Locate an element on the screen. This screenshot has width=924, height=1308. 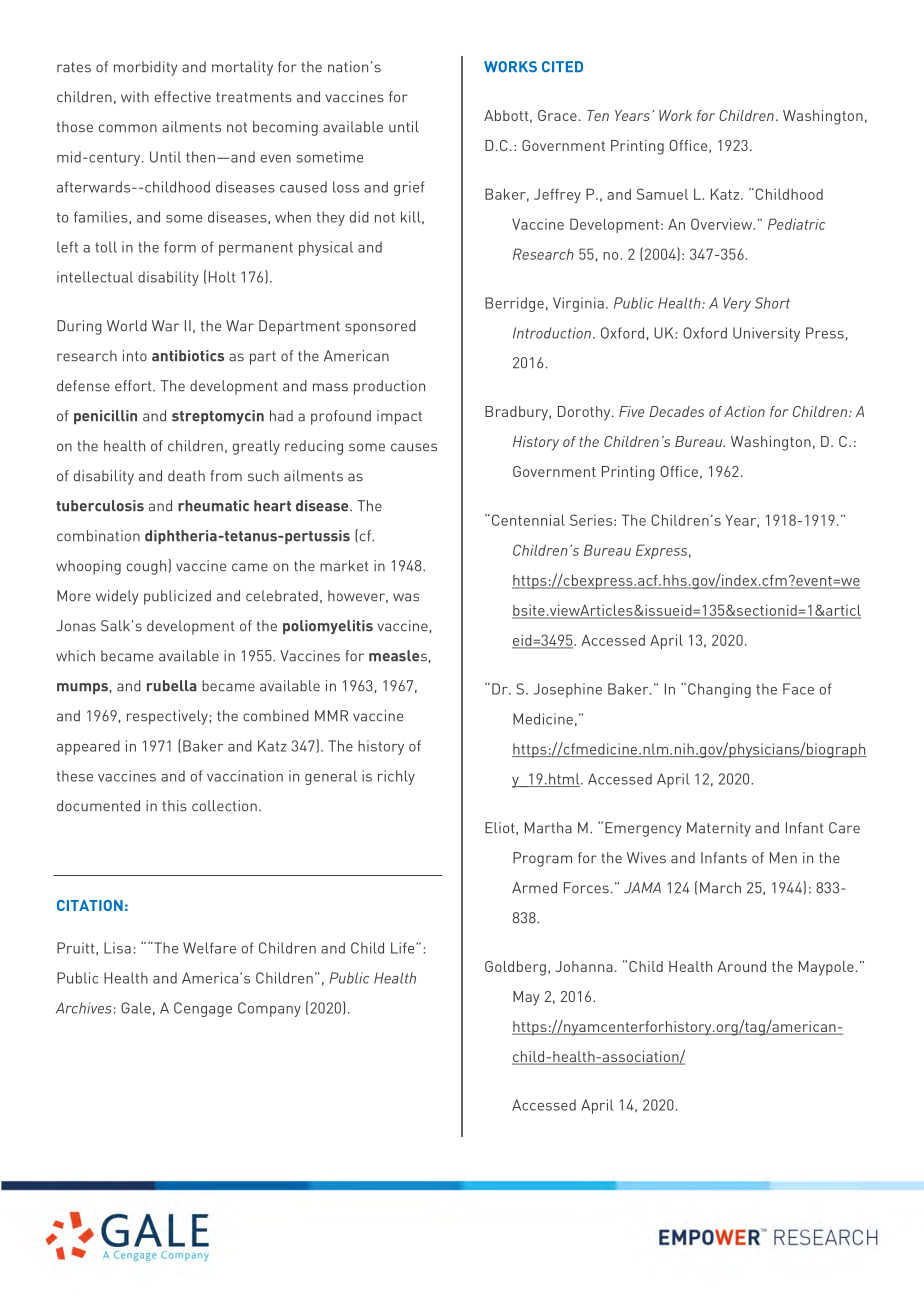
Action is located at coordinates (744, 411).
